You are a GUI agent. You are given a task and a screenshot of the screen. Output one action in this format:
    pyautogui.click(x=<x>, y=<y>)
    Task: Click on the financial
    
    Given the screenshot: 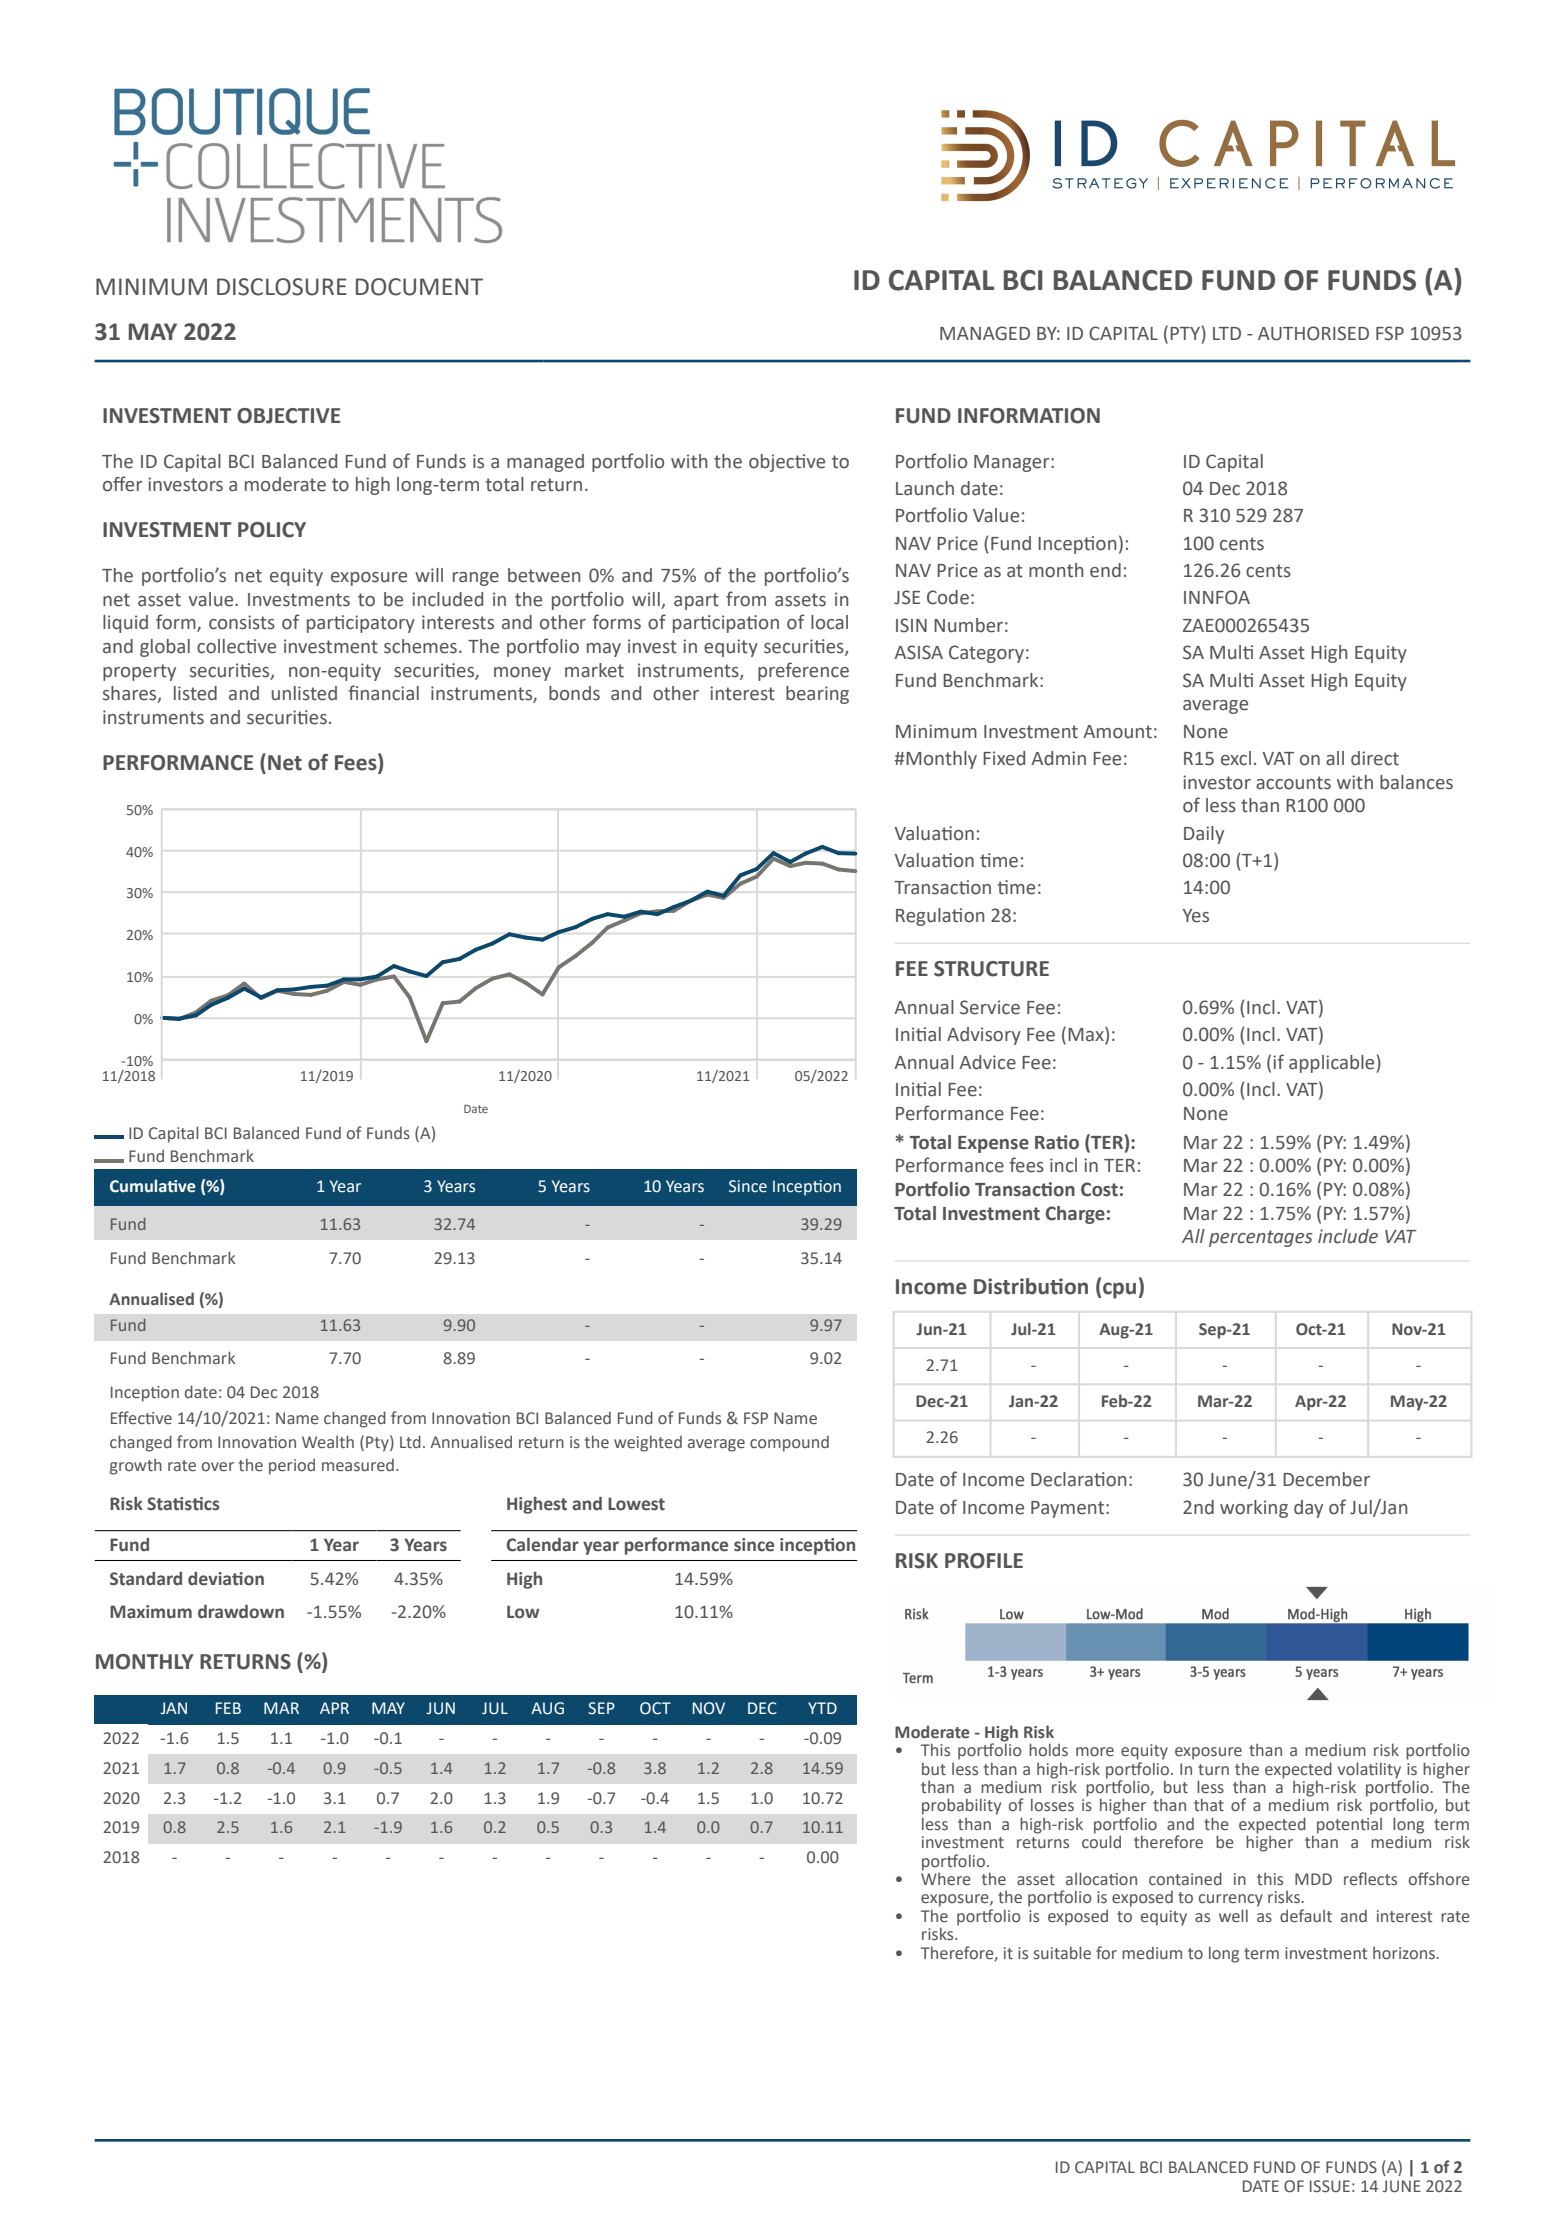 What is the action you would take?
    pyautogui.click(x=384, y=693)
